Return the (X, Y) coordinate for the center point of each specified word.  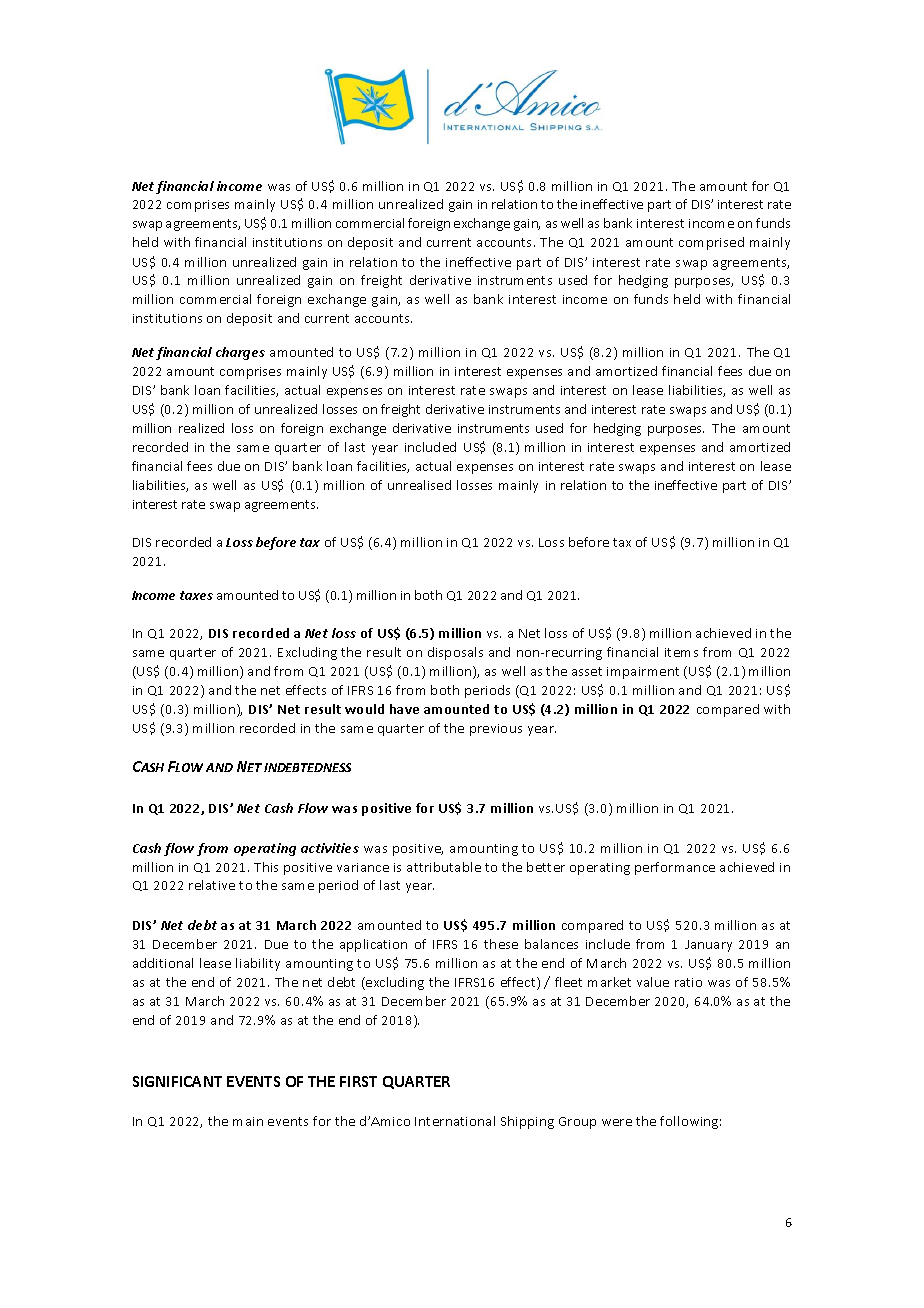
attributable (444, 867)
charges (240, 353)
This (266, 867)
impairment (643, 673)
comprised (711, 243)
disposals (455, 653)
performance (675, 868)
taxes (196, 595)
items (681, 652)
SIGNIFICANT (177, 1081)
